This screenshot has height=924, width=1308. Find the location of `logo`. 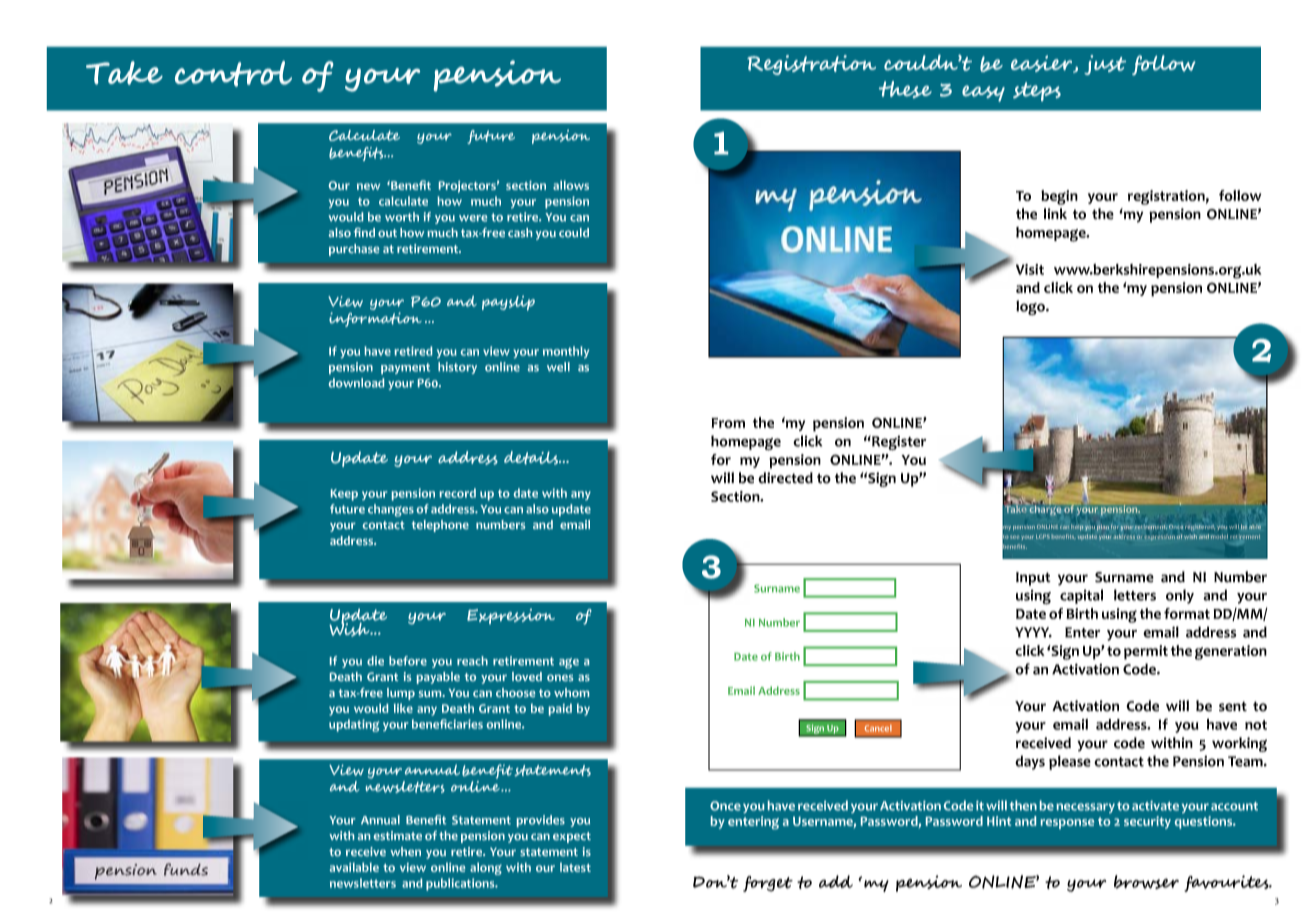

logo is located at coordinates (1031, 307).
